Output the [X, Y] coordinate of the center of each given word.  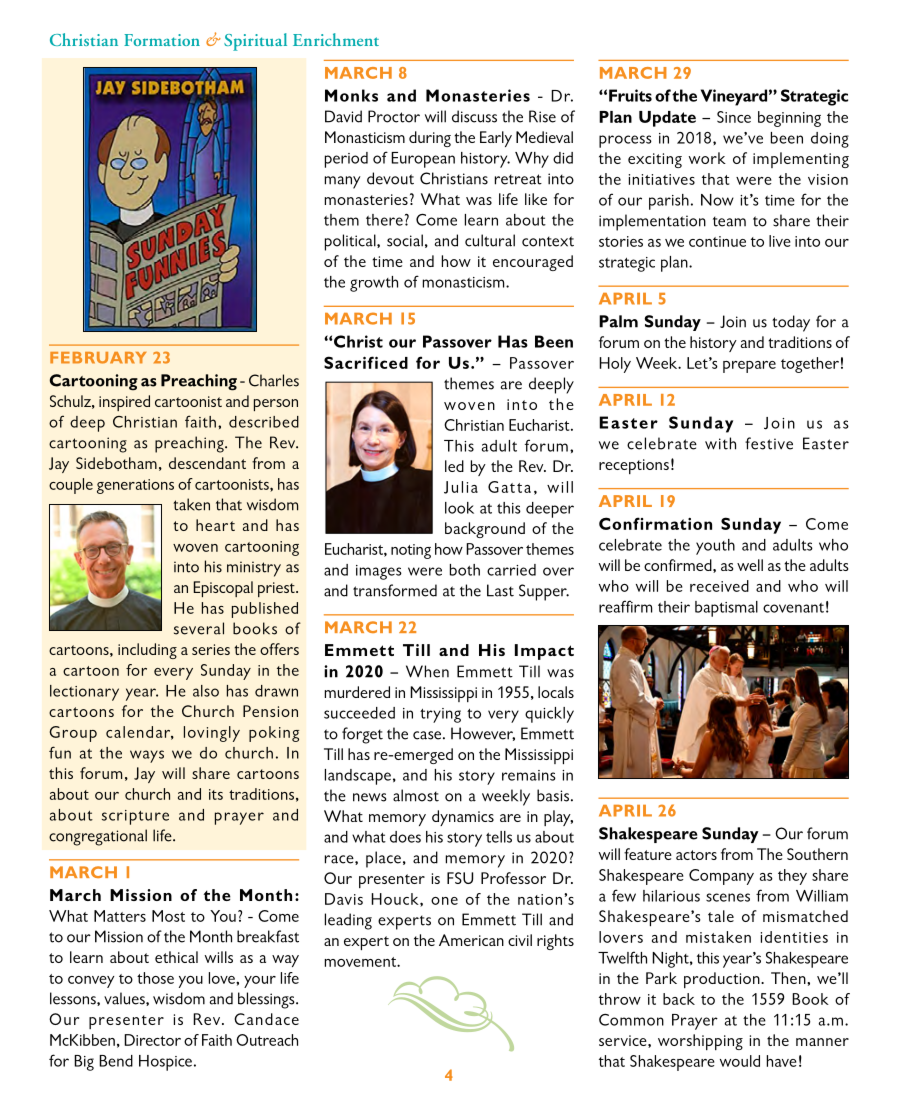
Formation [162, 40]
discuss [474, 116]
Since [734, 117]
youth [715, 547]
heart [215, 525]
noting [411, 551]
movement [361, 962]
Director [152, 1040]
